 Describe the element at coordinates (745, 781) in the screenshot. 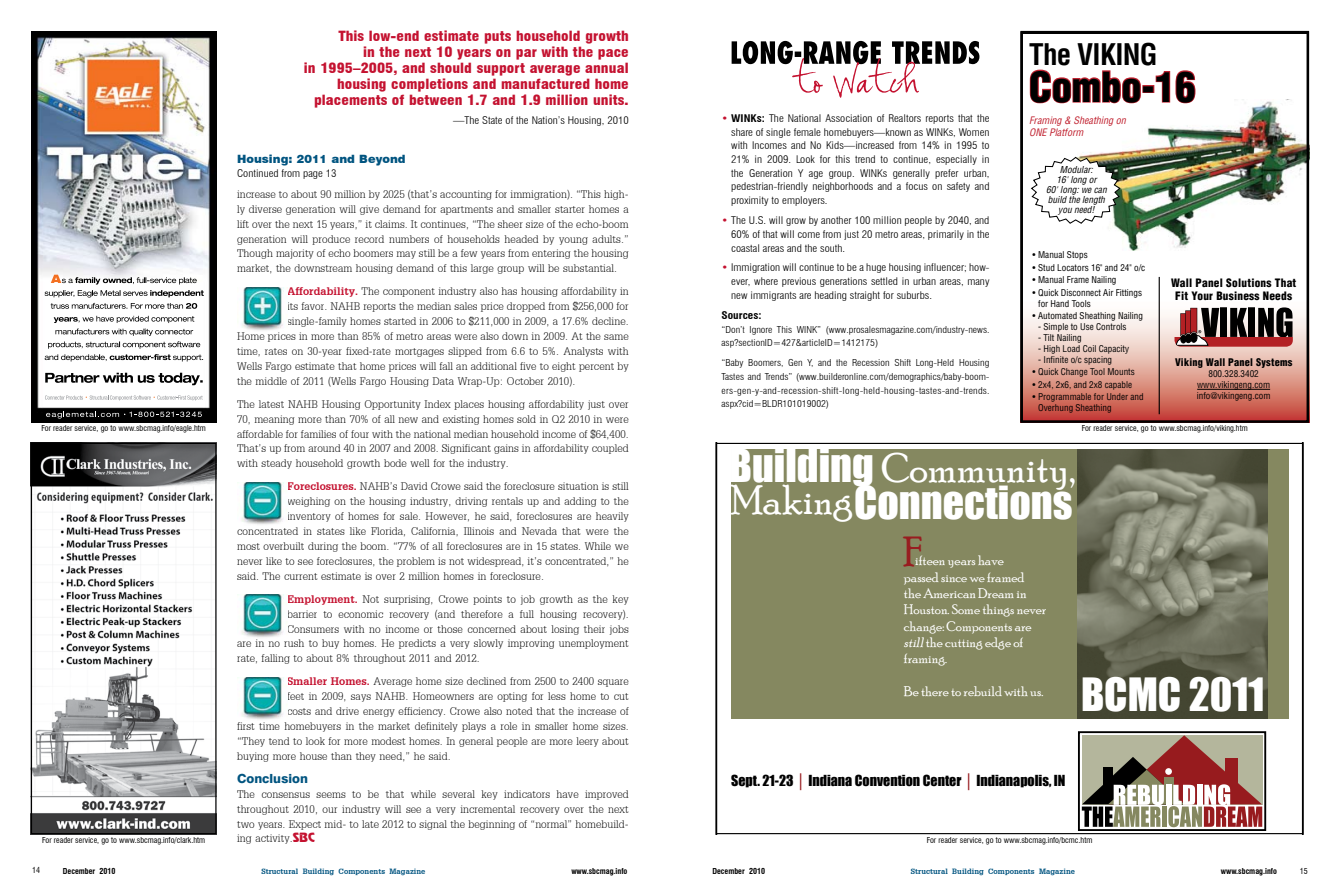

I see `Sept` at that location.
